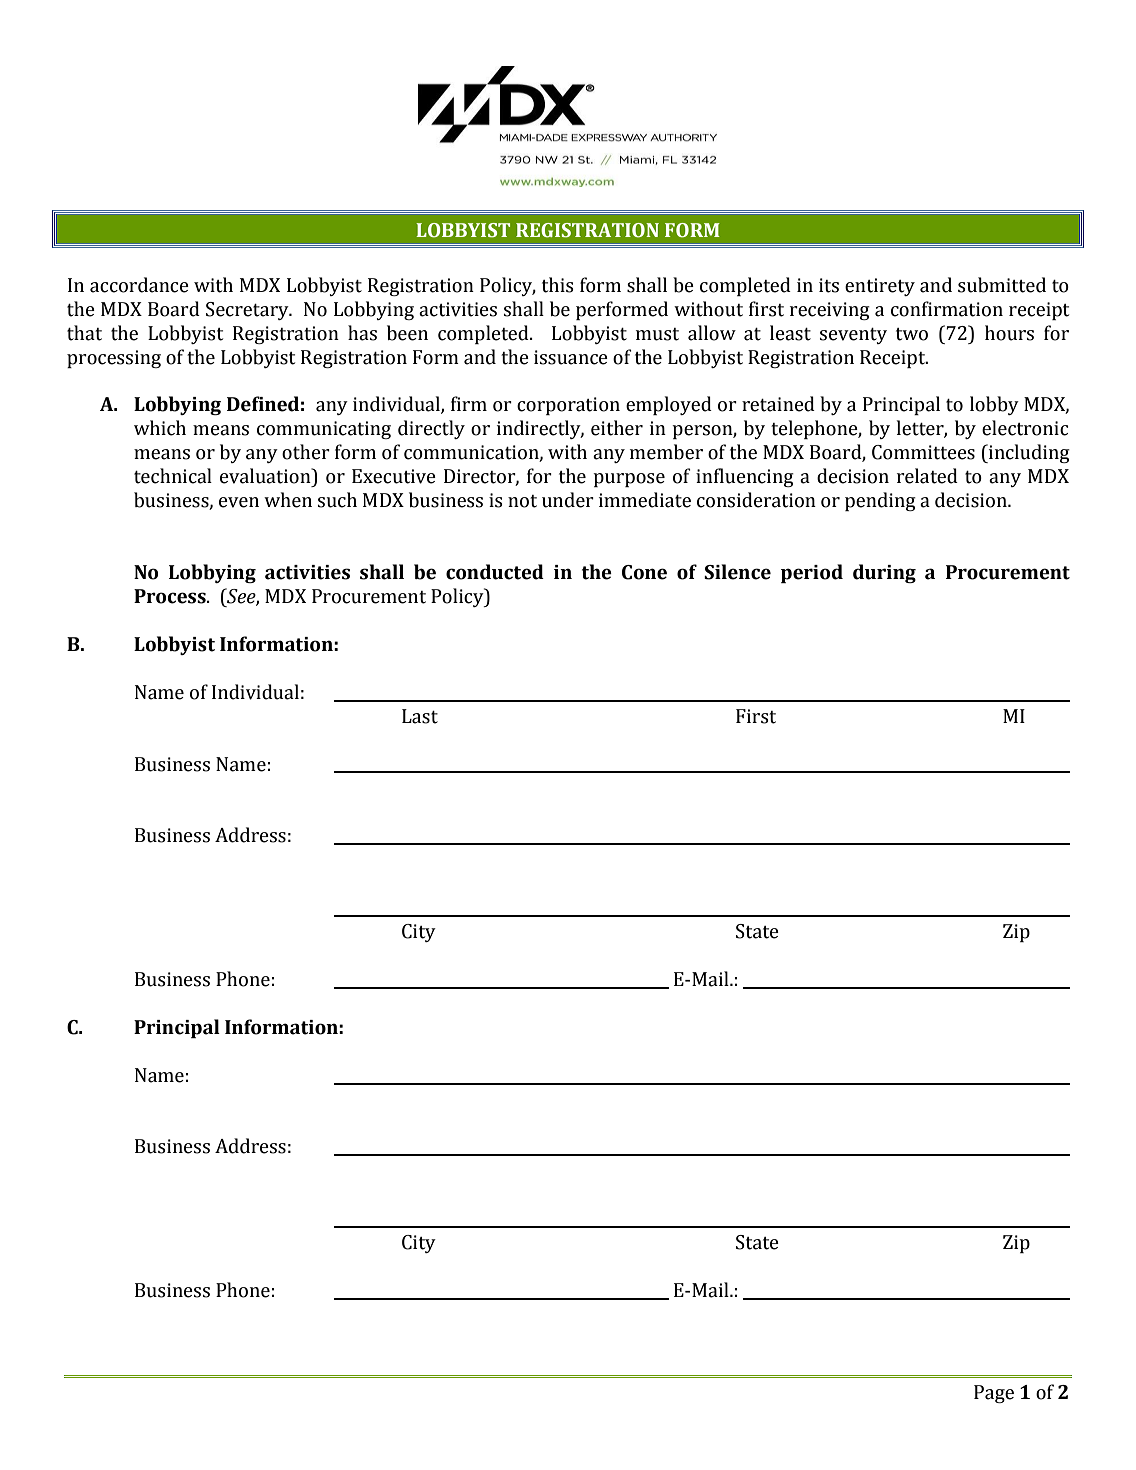 The height and width of the document is (1470, 1136). Describe the element at coordinates (248, 311) in the document. I see `Secretary` at that location.
